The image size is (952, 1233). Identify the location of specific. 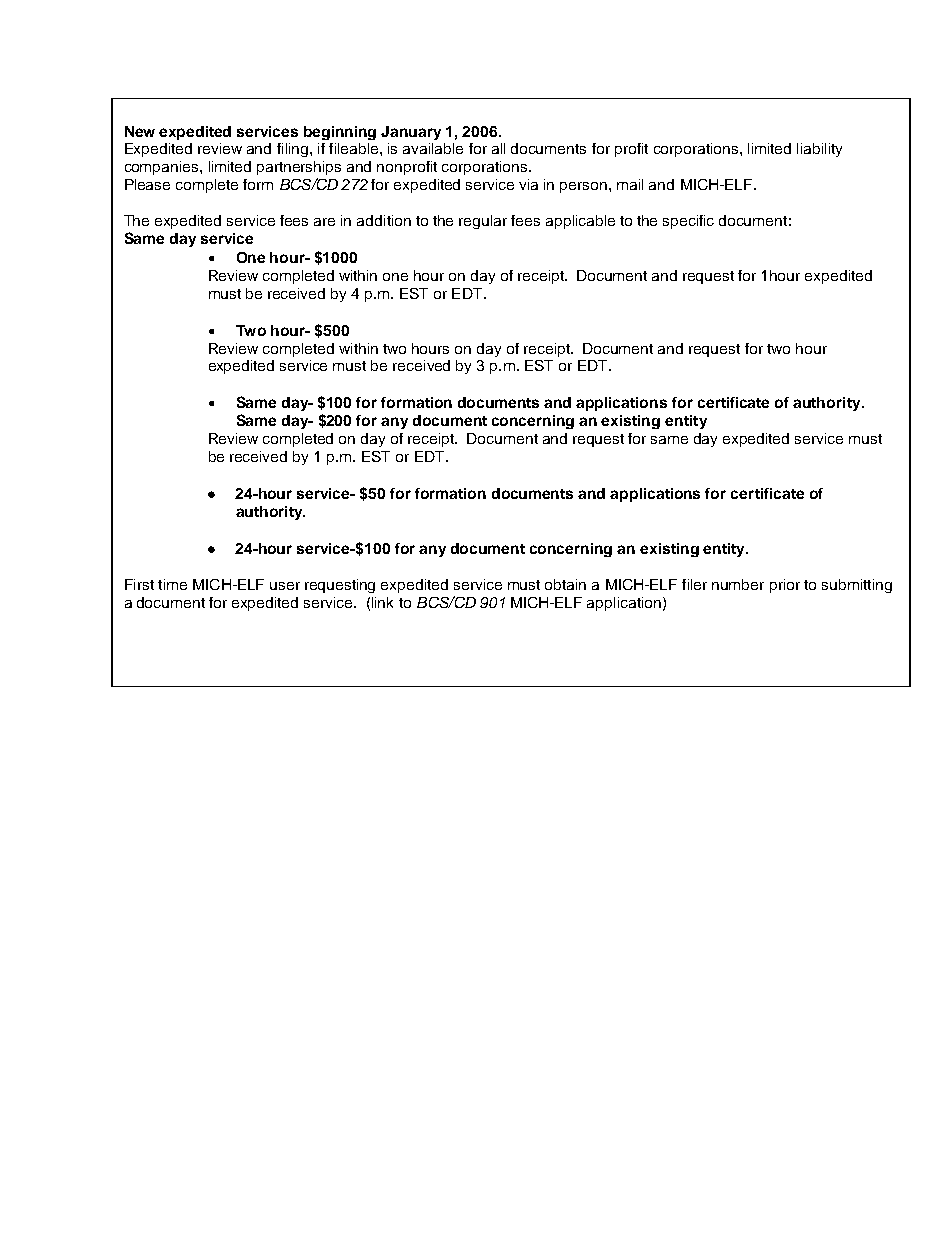
(688, 222).
